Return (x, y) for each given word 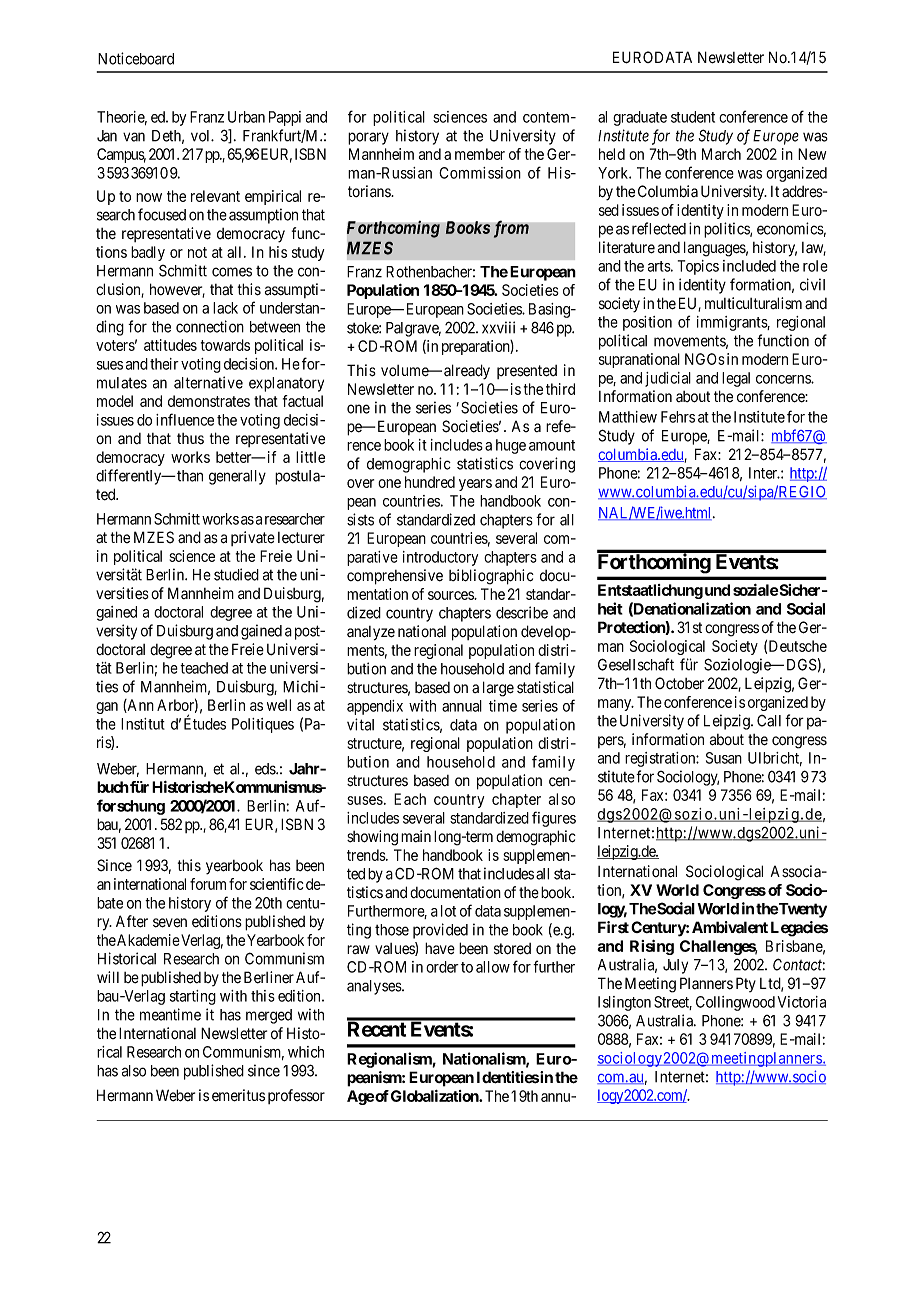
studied (236, 574)
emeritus (238, 1095)
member (480, 154)
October (679, 683)
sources (451, 595)
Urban (246, 117)
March (721, 154)
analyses (375, 987)
